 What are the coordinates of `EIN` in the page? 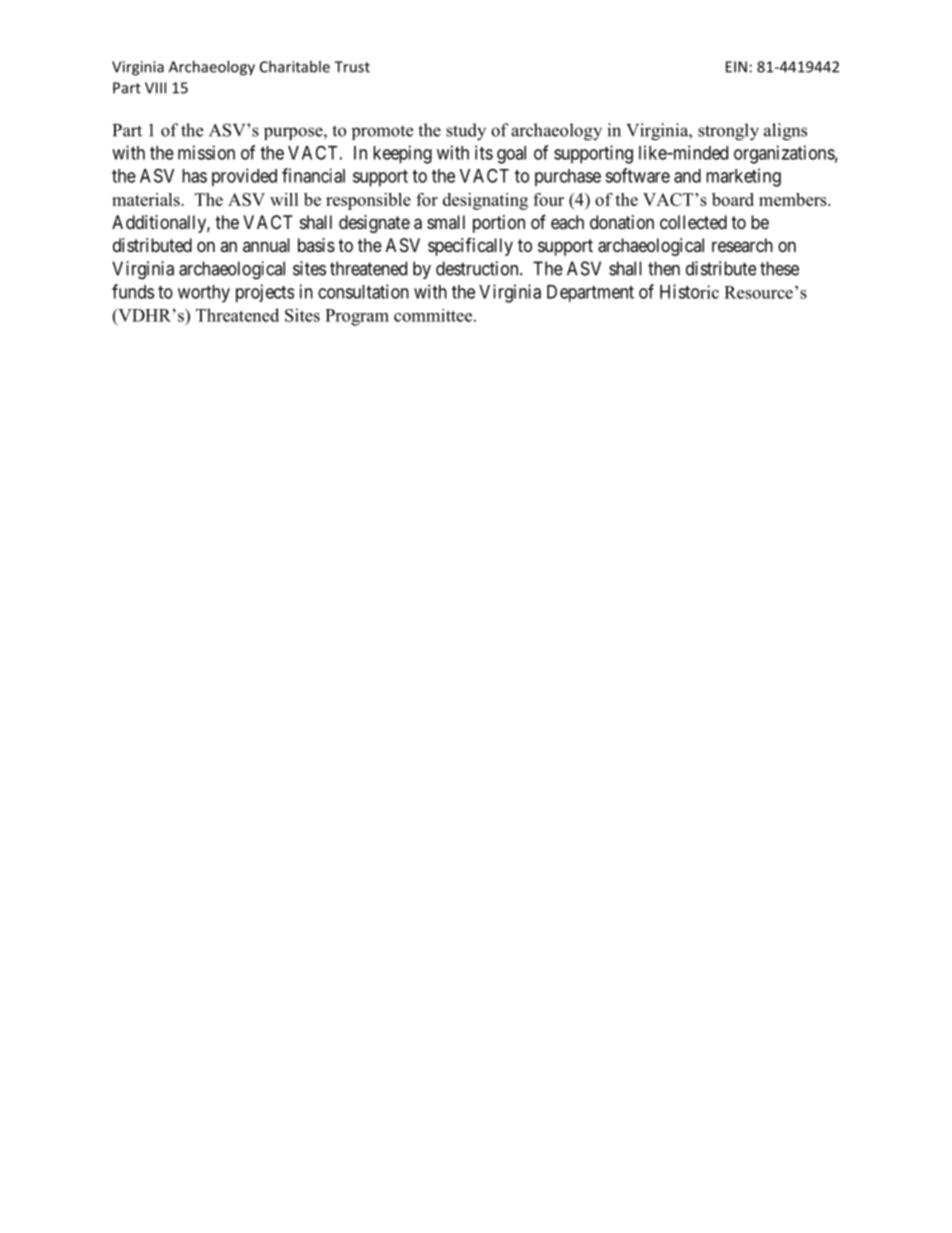 It's located at (736, 67).
